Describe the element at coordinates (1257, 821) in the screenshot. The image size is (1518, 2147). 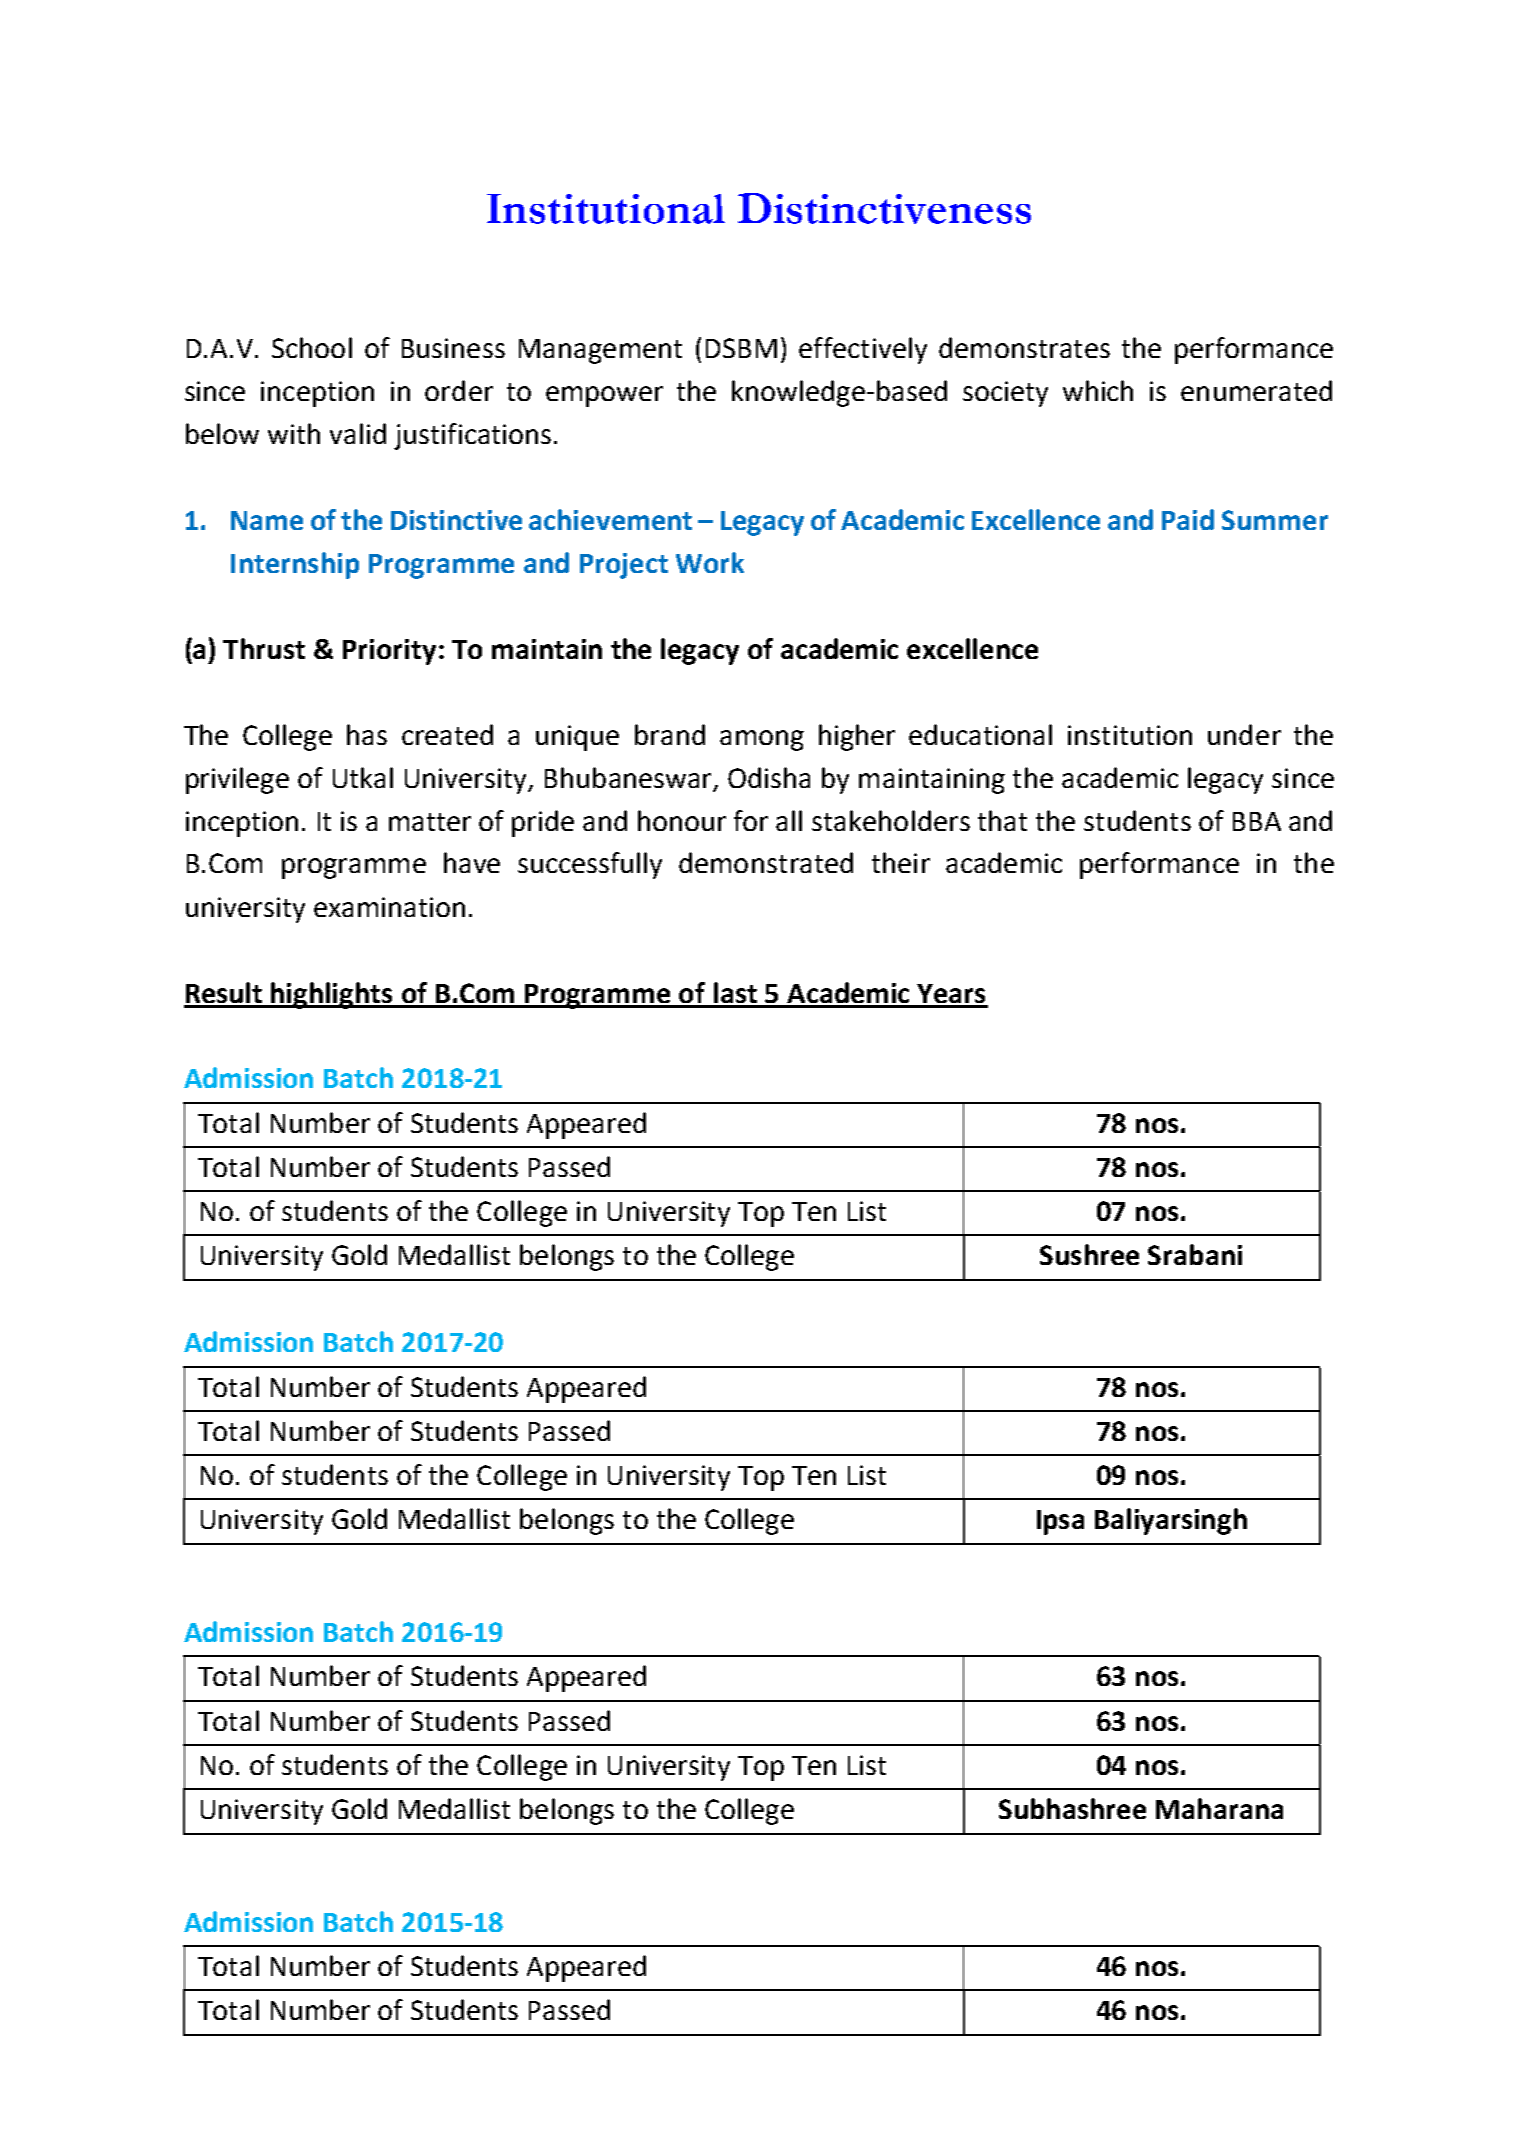
I see `BBA` at that location.
